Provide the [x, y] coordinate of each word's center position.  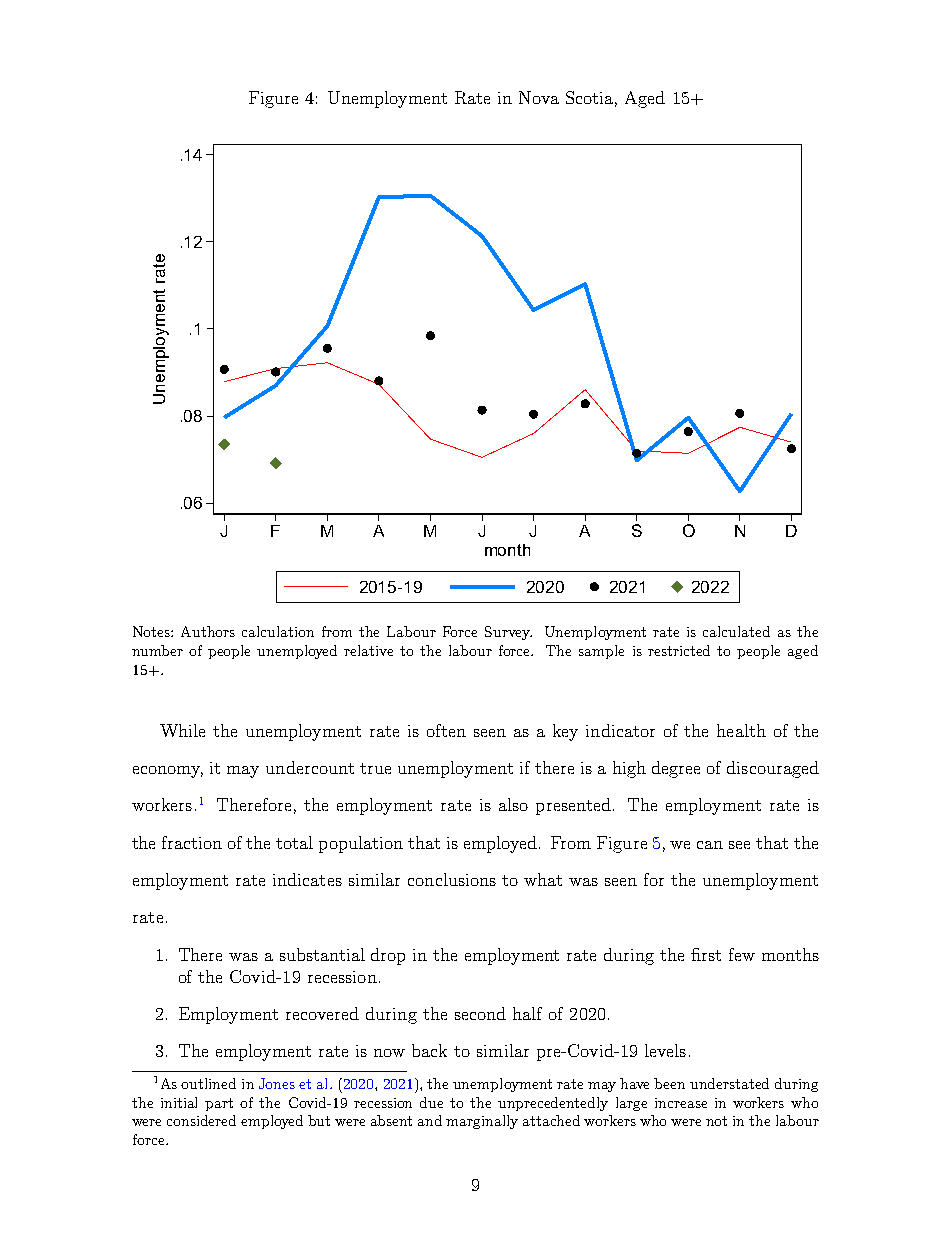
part [219, 1104]
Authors [208, 631]
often [446, 730]
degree [676, 769]
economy [168, 772]
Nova [539, 97]
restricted [679, 650]
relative [368, 650]
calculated [736, 631]
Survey [508, 633]
